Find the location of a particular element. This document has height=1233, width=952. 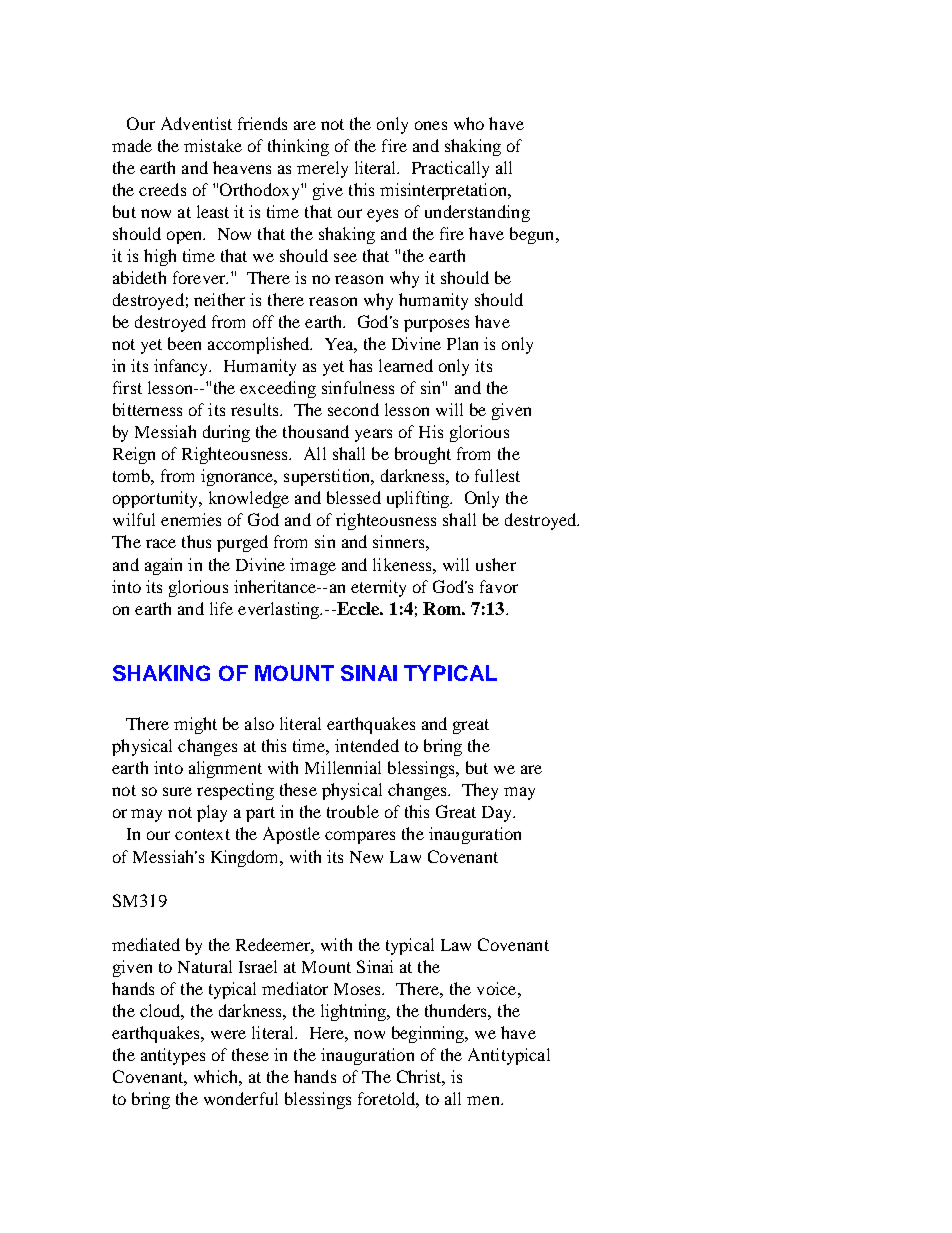

fullest is located at coordinates (497, 475).
